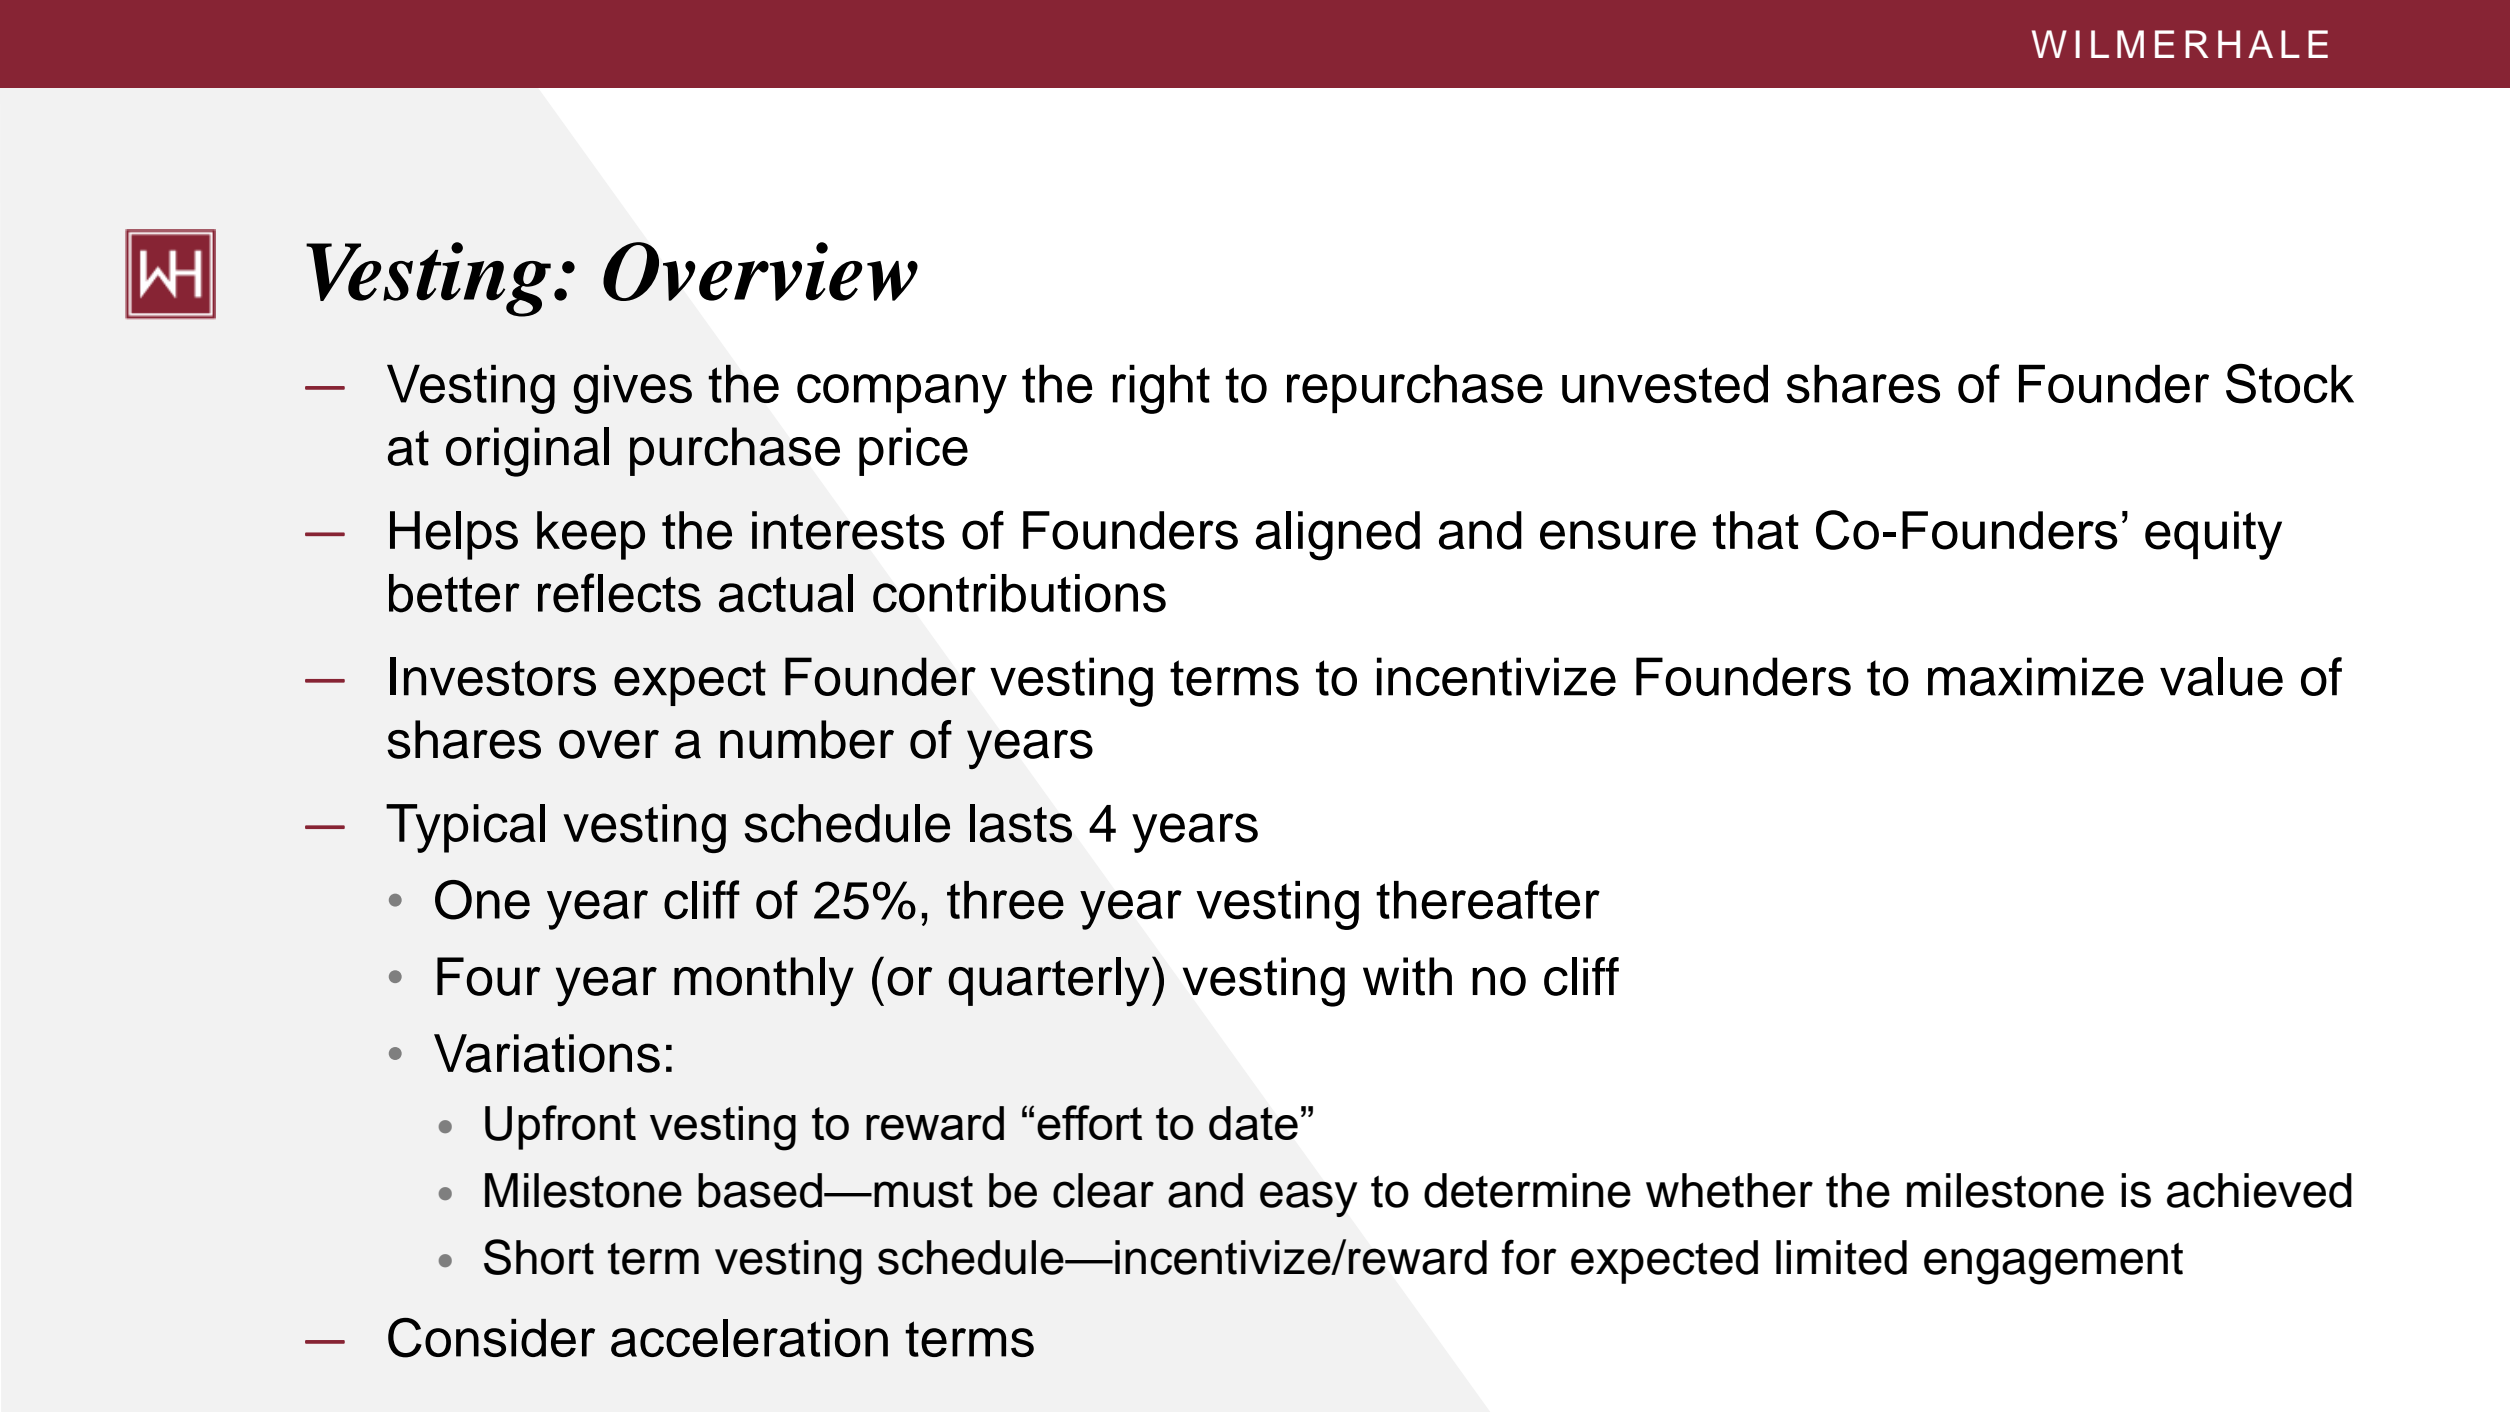 The image size is (2510, 1412). What do you see at coordinates (749, 1338) in the document?
I see `acceleration` at bounding box center [749, 1338].
